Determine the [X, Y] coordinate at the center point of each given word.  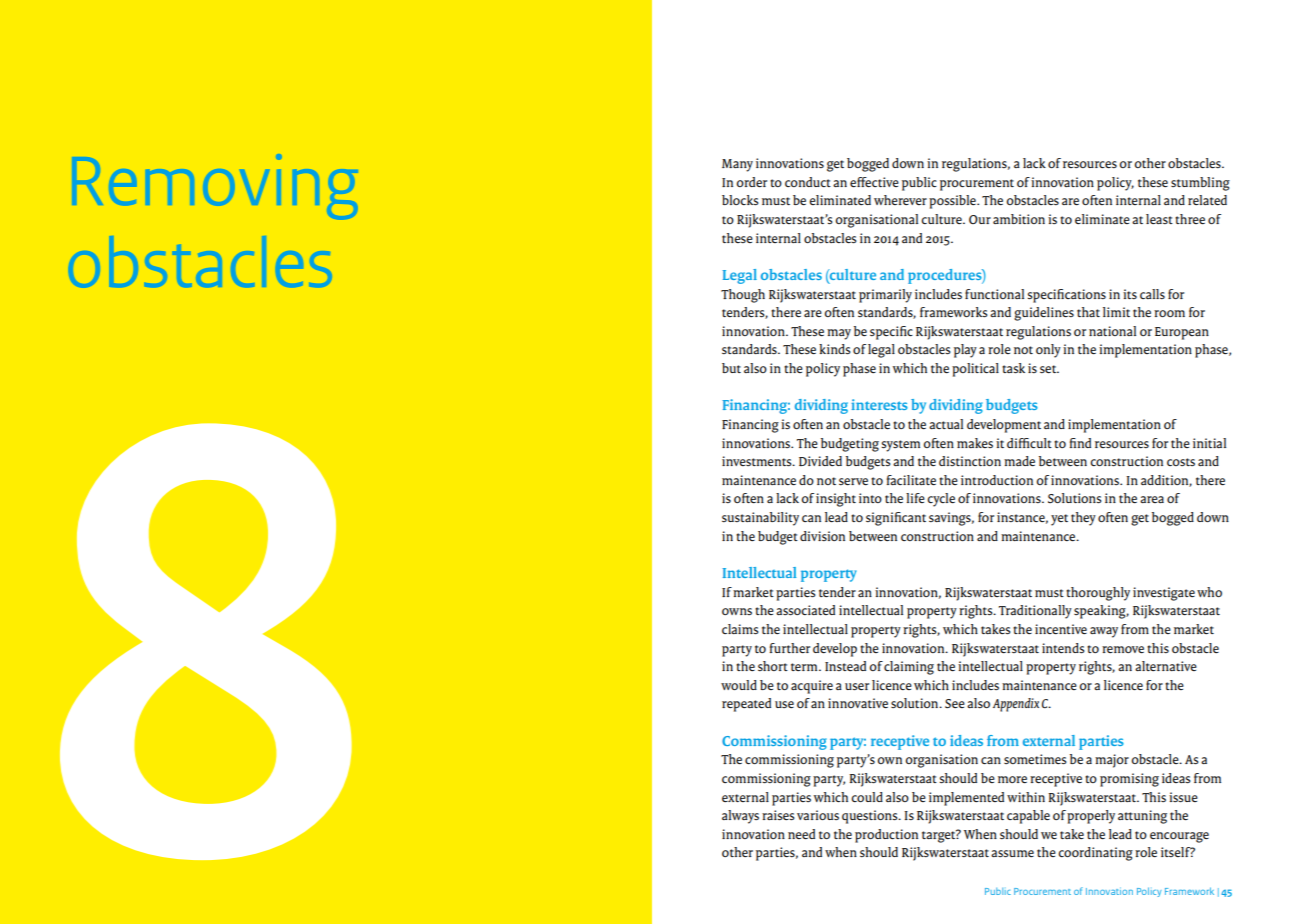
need [801, 834]
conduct [808, 182]
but [731, 368]
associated [805, 610]
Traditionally [1035, 612]
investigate [1164, 594]
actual [946, 424]
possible [953, 202]
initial [1209, 443]
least [1159, 219]
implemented [966, 799]
